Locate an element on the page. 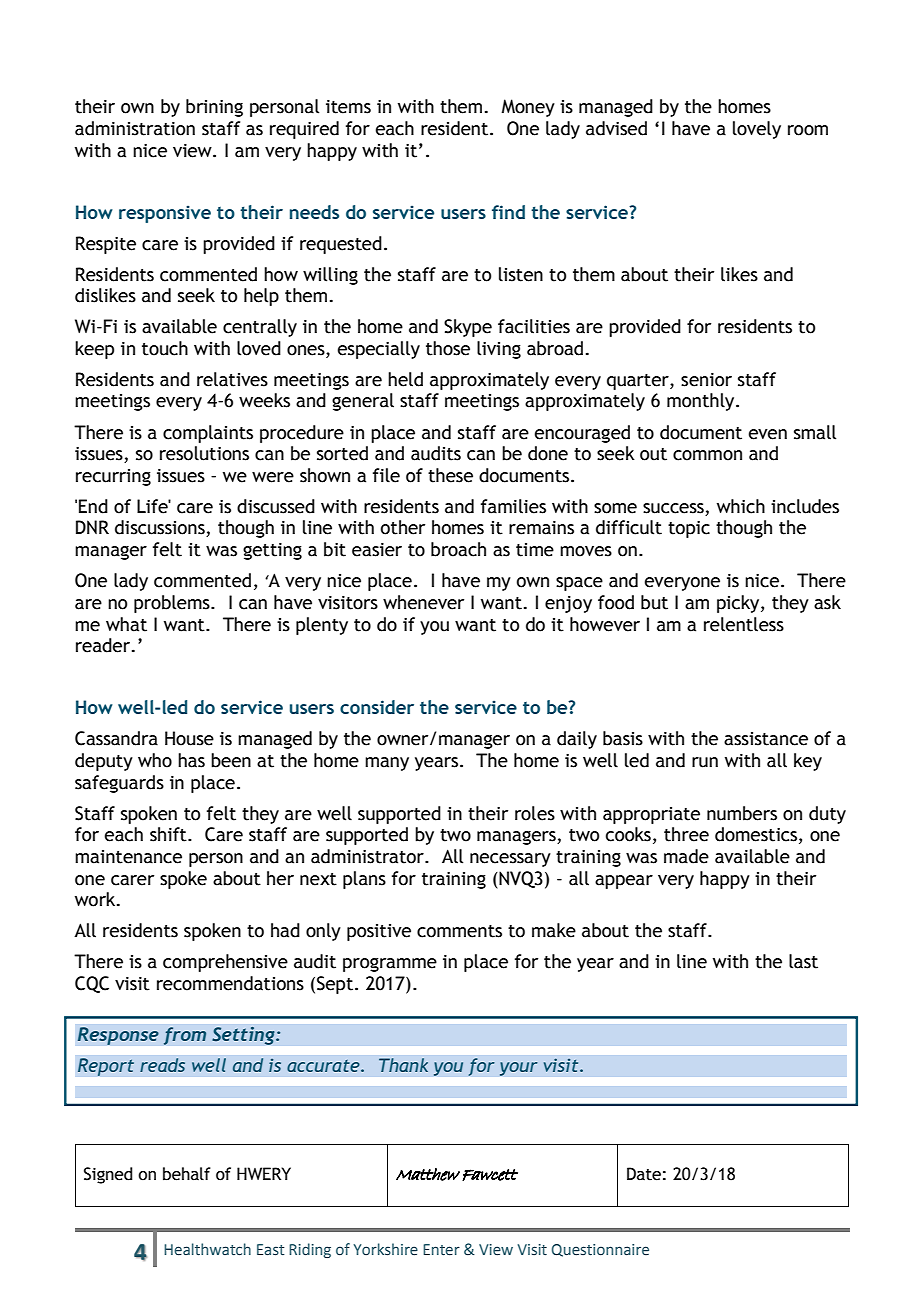 This document has width=924, height=1308. Healthwatch is located at coordinates (207, 1249).
